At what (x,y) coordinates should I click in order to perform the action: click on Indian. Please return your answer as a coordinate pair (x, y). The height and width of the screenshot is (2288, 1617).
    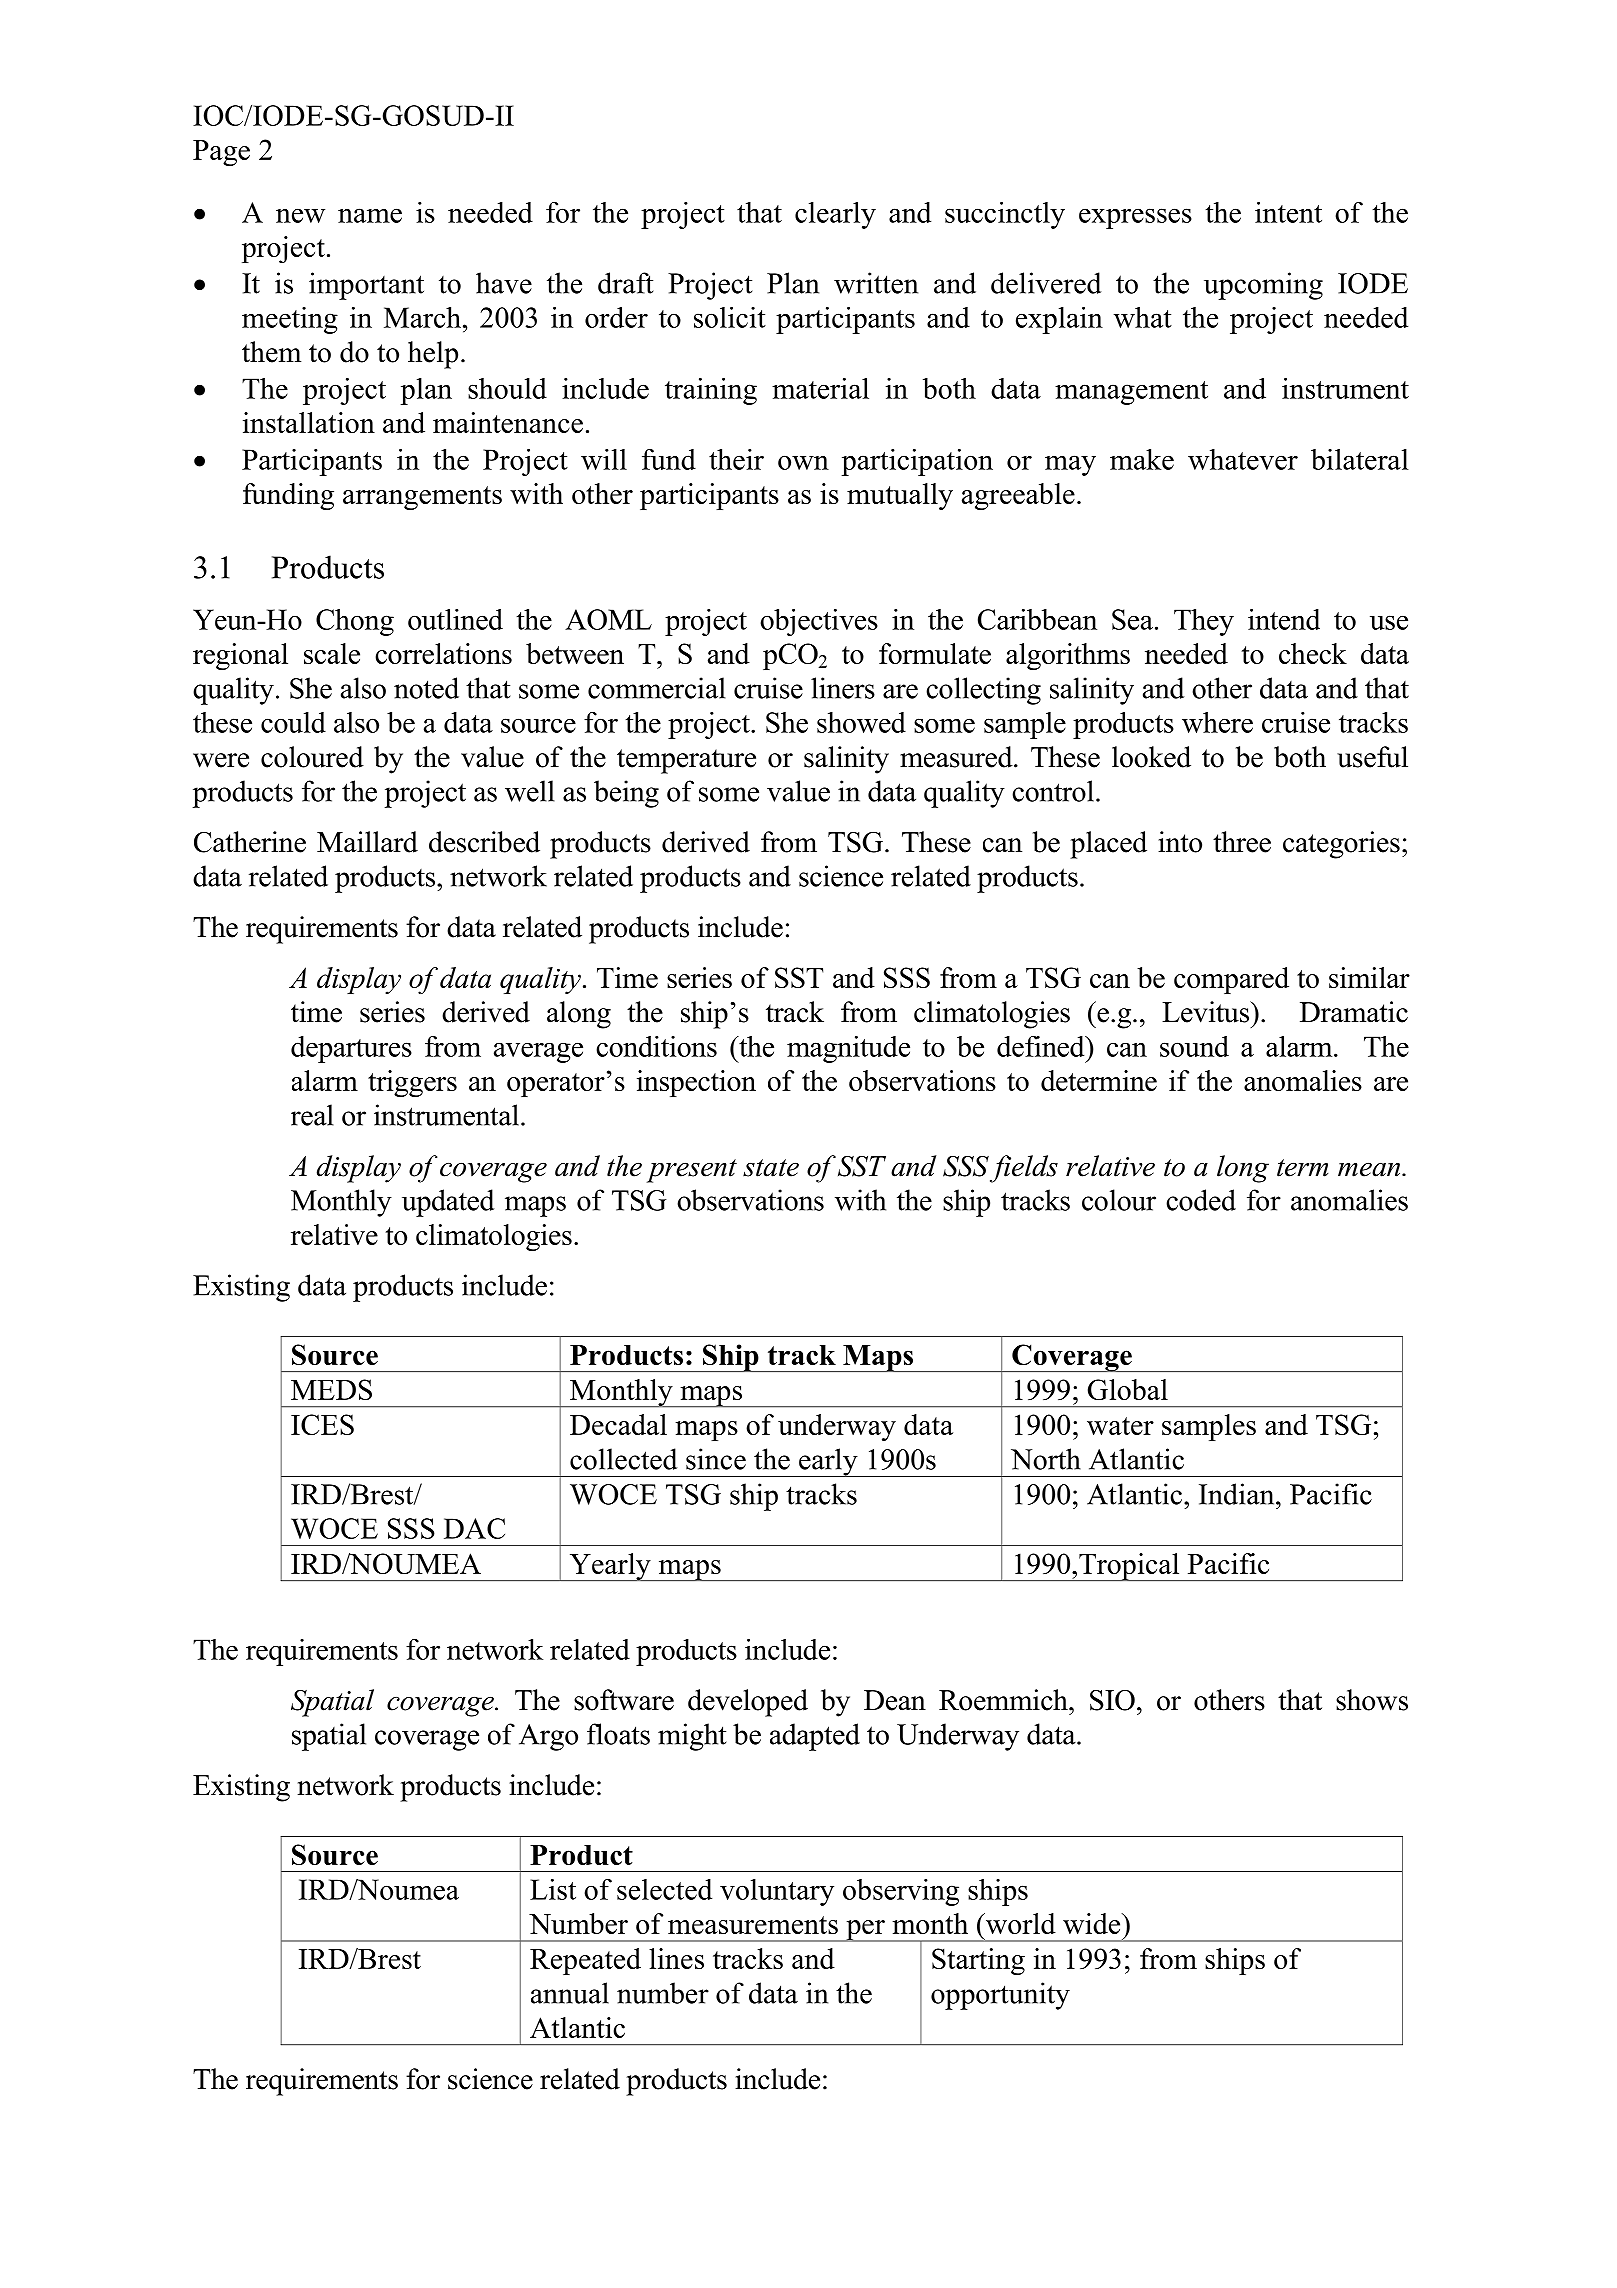
    Looking at the image, I should click on (1238, 1494).
